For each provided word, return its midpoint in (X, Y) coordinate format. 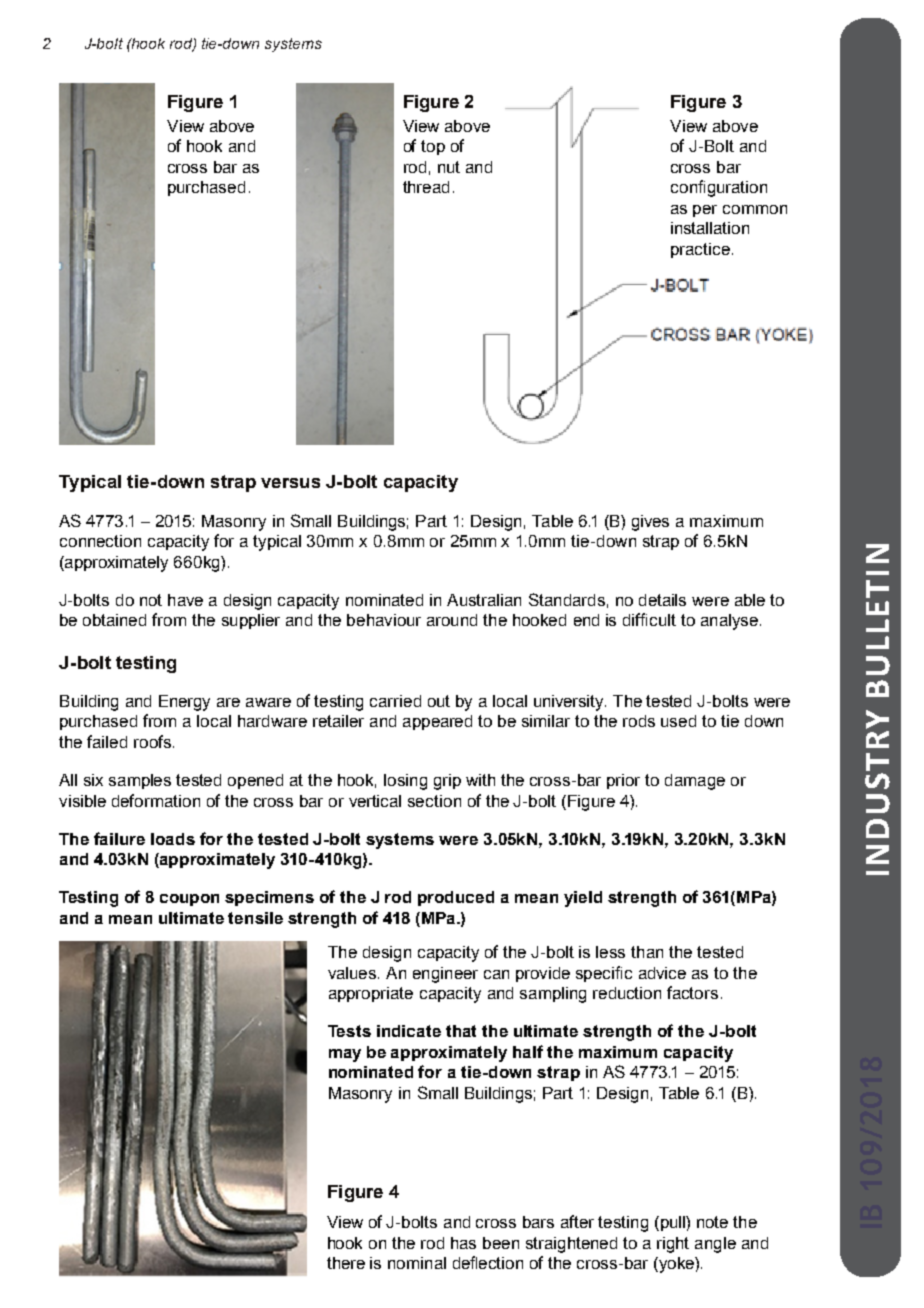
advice (662, 973)
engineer (445, 975)
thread (426, 187)
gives (650, 523)
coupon (189, 900)
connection (100, 541)
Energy (184, 703)
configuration (719, 188)
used (678, 721)
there (346, 1263)
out (439, 701)
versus (290, 483)
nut (449, 167)
